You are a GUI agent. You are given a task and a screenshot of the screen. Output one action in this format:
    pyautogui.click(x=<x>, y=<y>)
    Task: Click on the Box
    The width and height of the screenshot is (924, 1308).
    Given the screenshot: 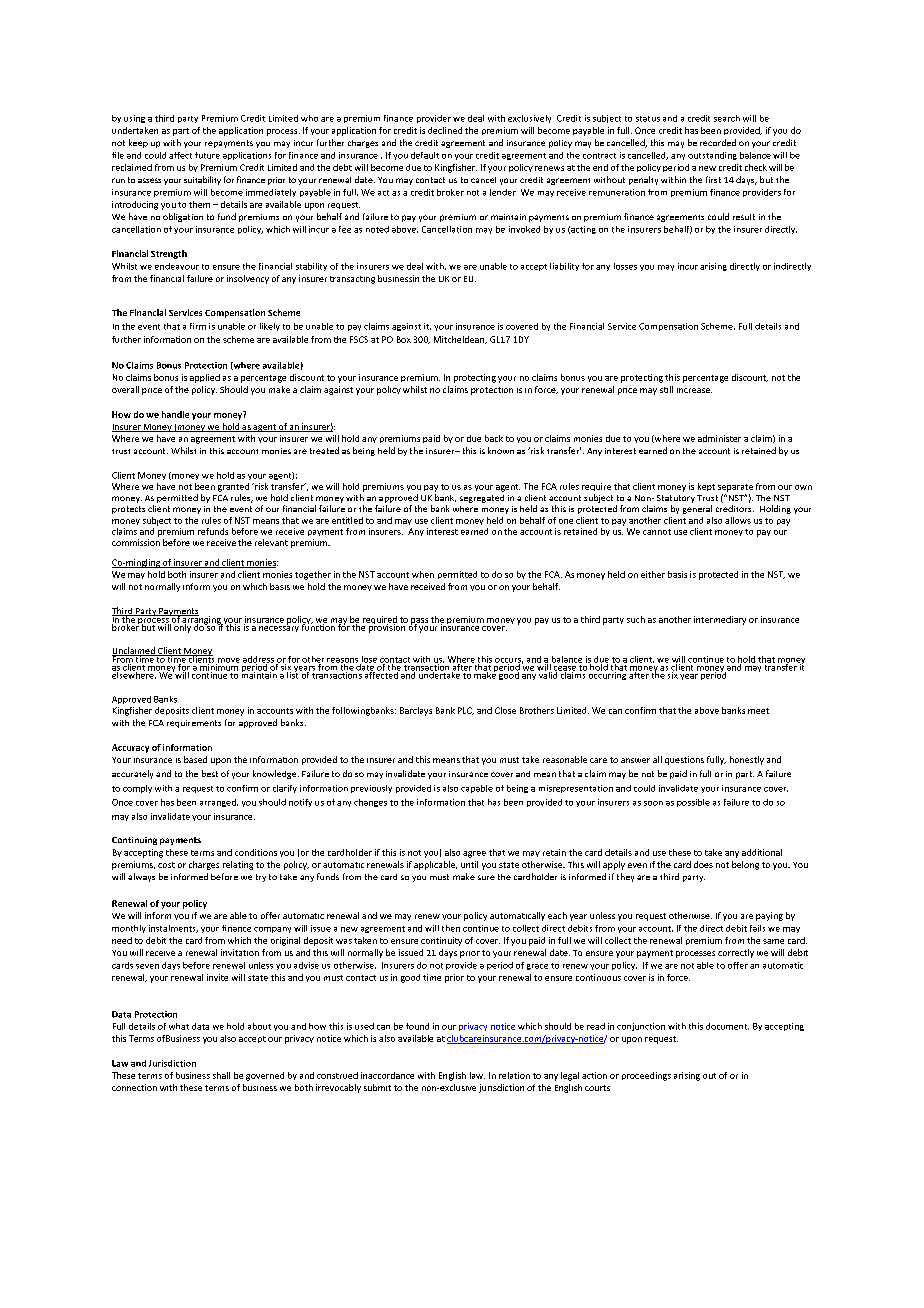 What is the action you would take?
    pyautogui.click(x=404, y=339)
